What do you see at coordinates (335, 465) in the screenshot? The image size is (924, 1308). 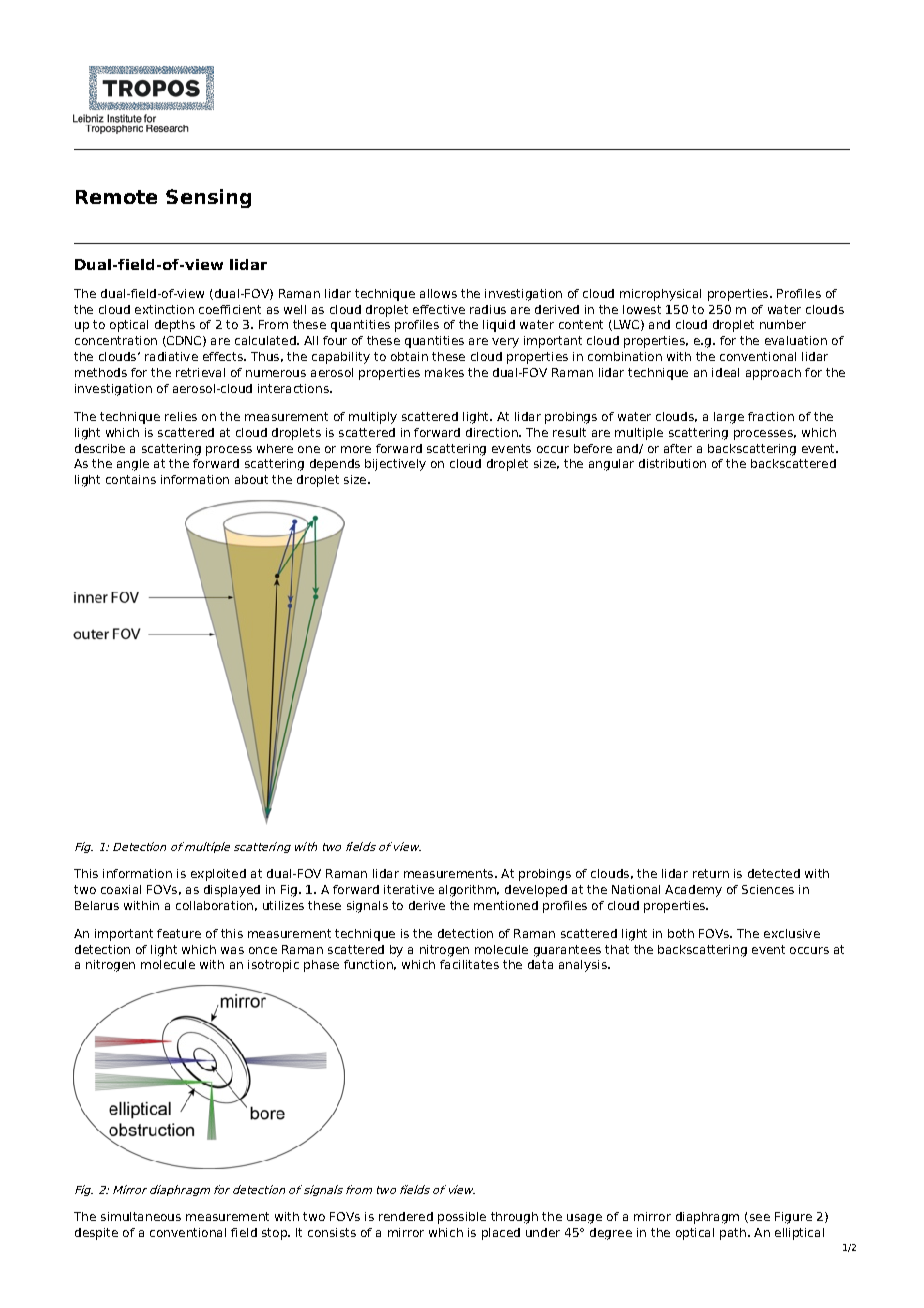 I see `depends` at bounding box center [335, 465].
